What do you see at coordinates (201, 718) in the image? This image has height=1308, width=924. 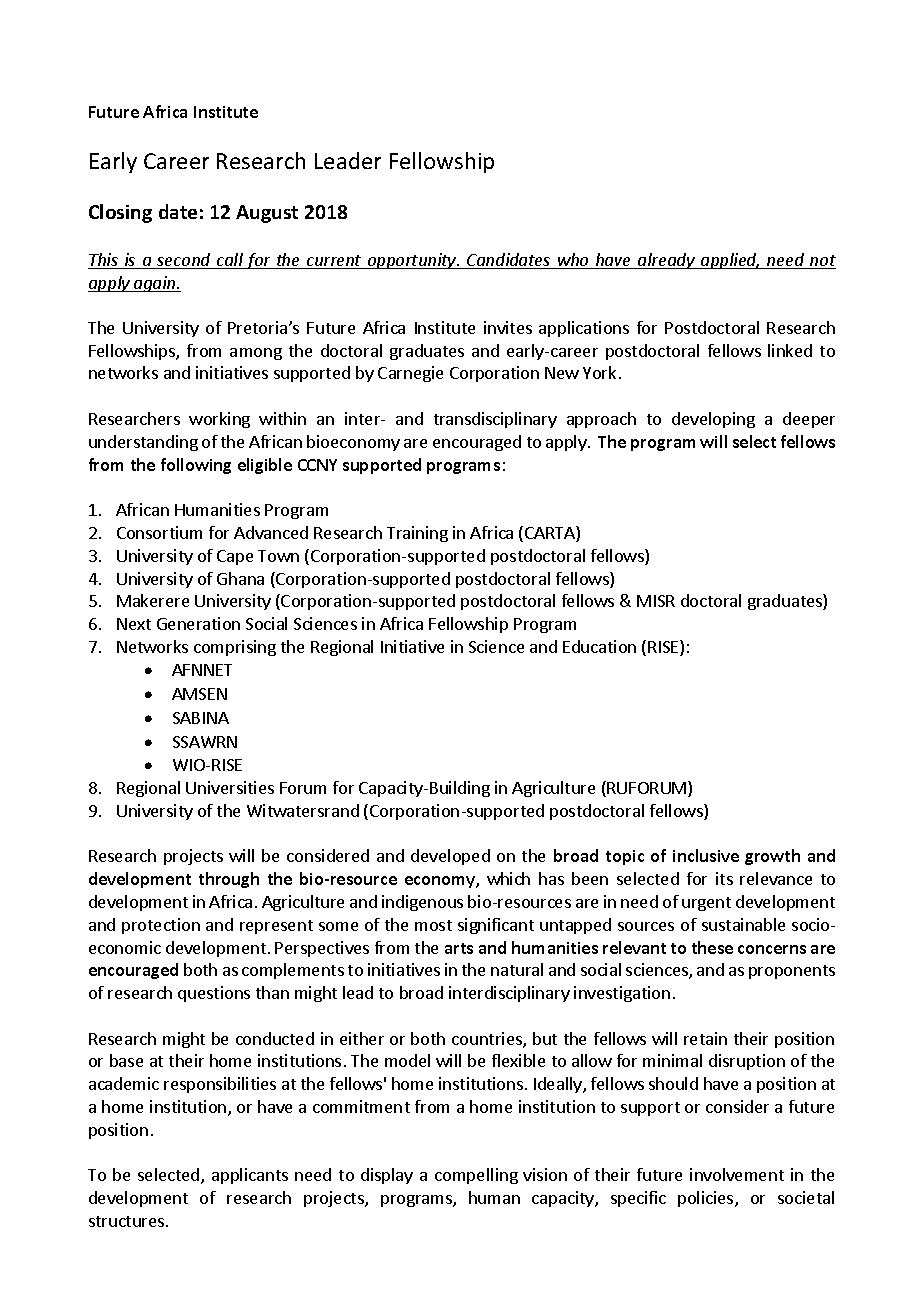 I see `SABINA` at bounding box center [201, 718].
